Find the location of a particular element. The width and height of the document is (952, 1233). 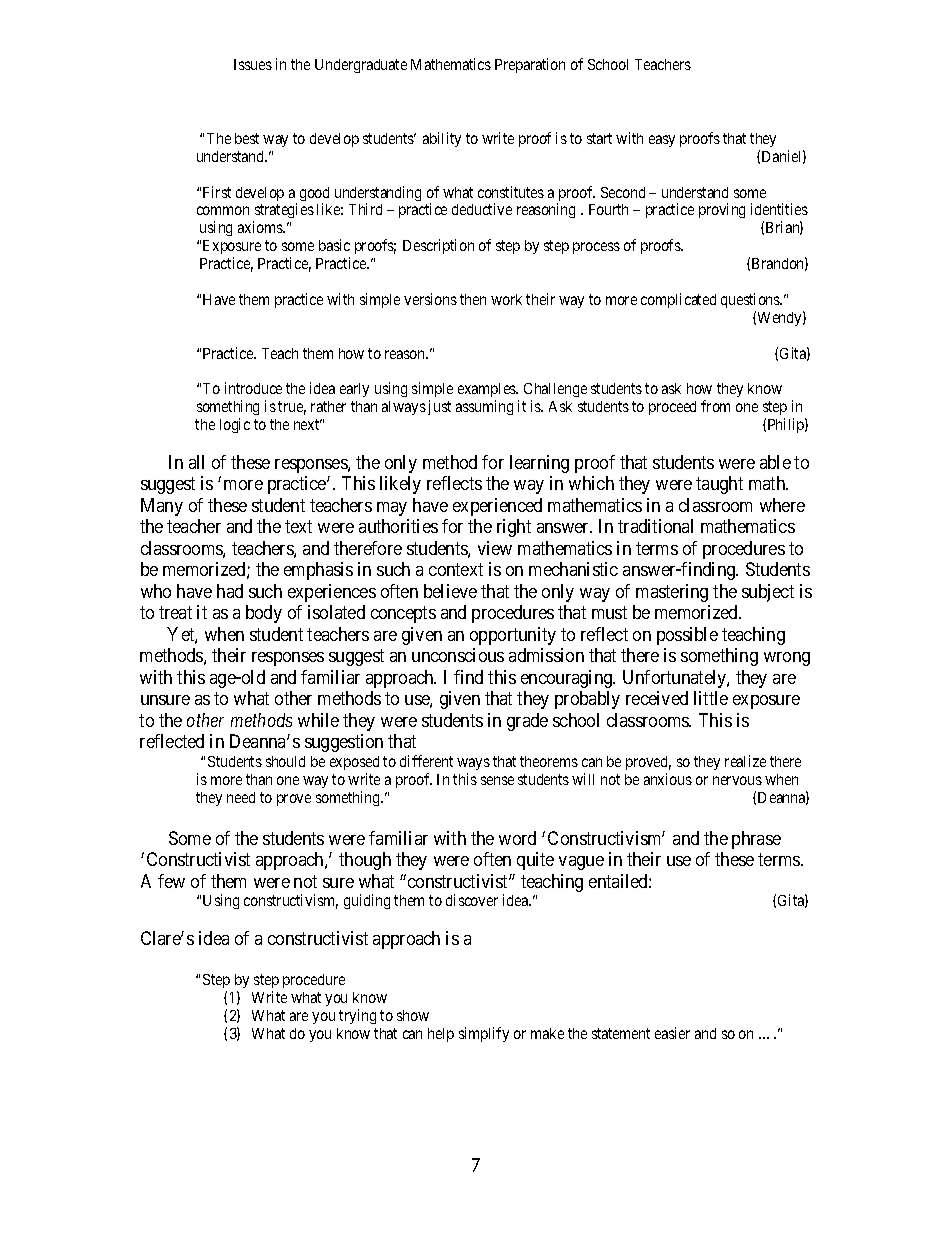

ability is located at coordinates (442, 139).
